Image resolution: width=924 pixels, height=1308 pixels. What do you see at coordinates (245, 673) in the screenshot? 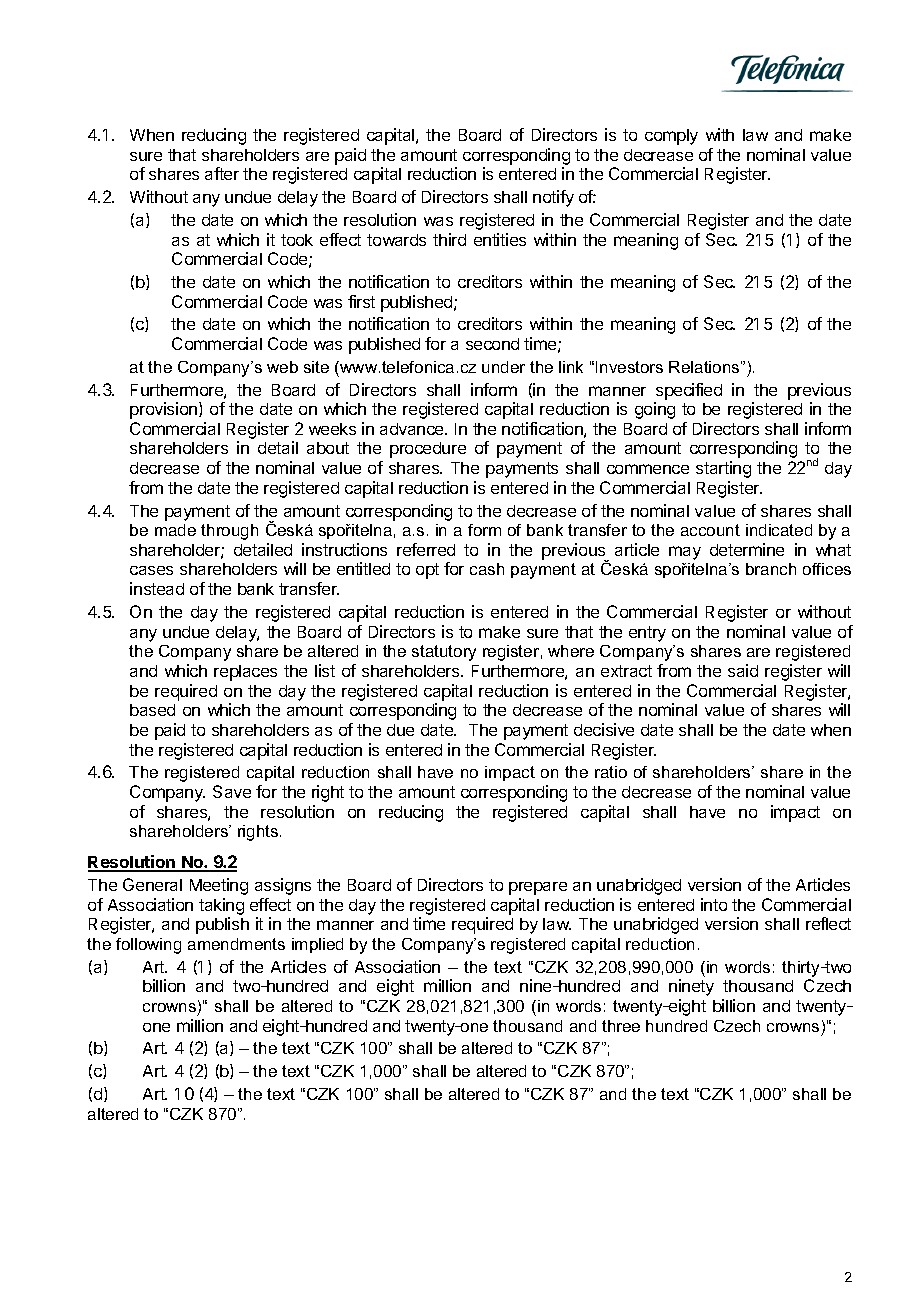
I see `replaces` at bounding box center [245, 673].
